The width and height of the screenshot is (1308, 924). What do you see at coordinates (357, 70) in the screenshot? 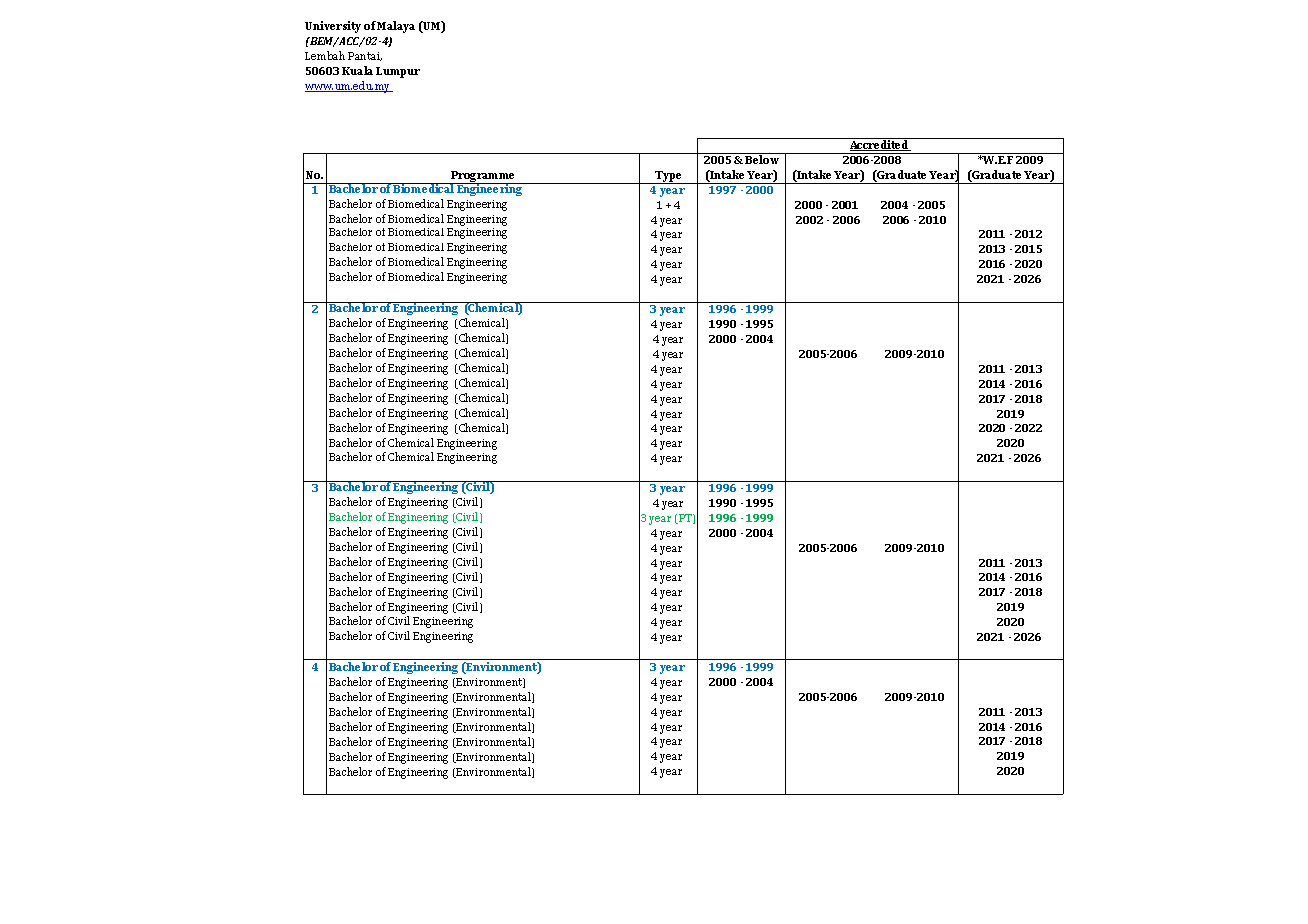
I see `Kuala` at bounding box center [357, 70].
